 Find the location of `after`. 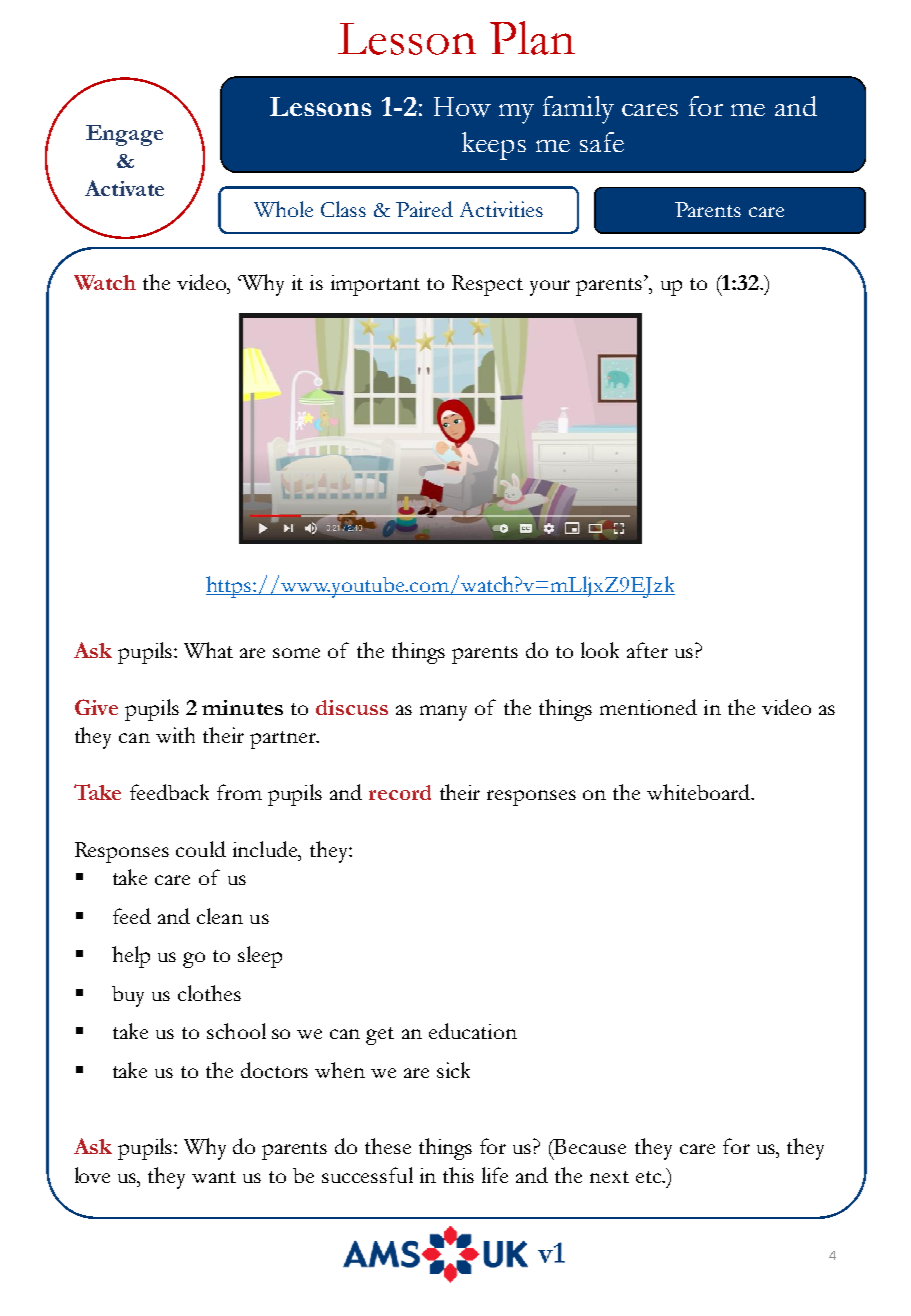

after is located at coordinates (647, 650).
